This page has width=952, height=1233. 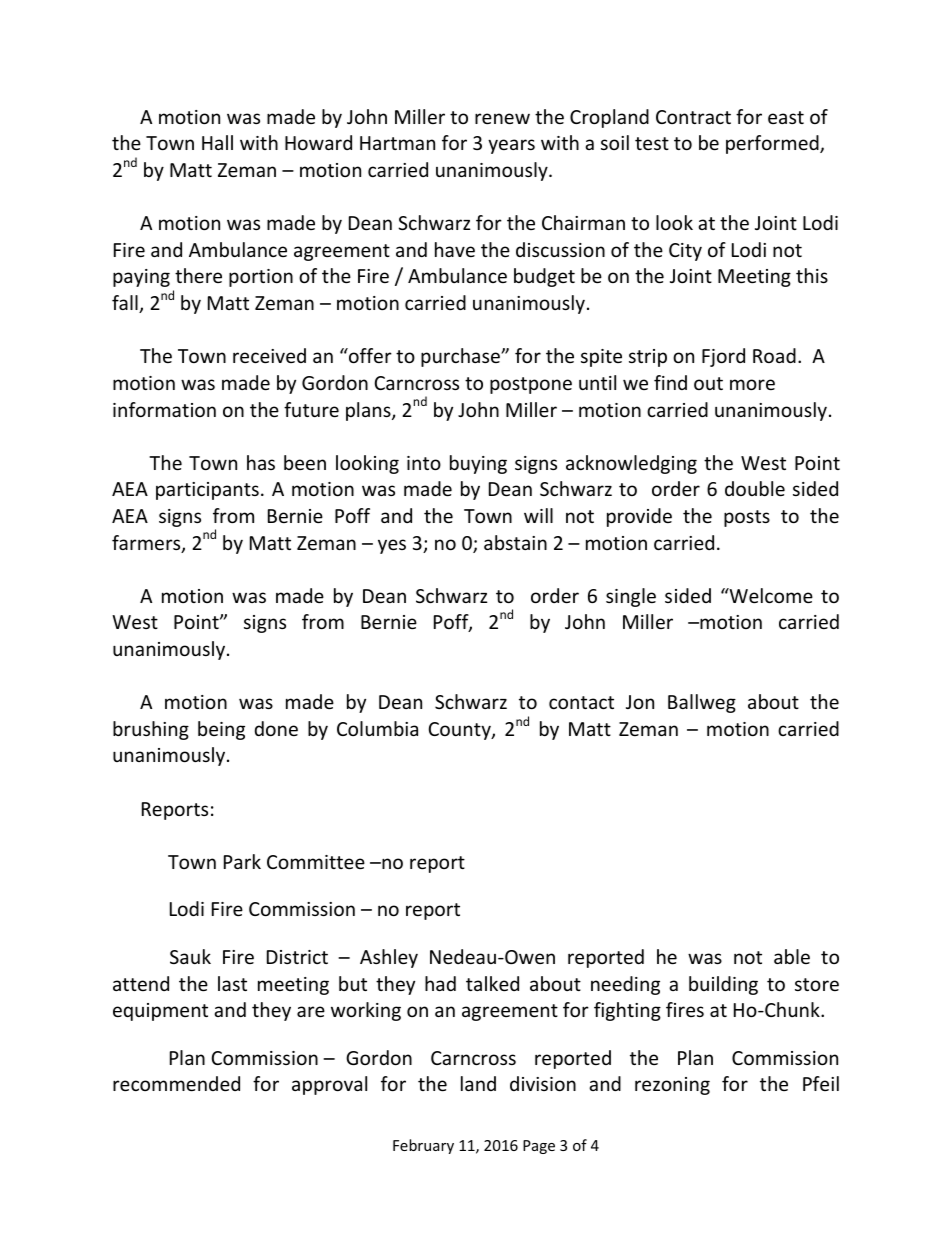 I want to click on purchase, so click(x=461, y=357).
